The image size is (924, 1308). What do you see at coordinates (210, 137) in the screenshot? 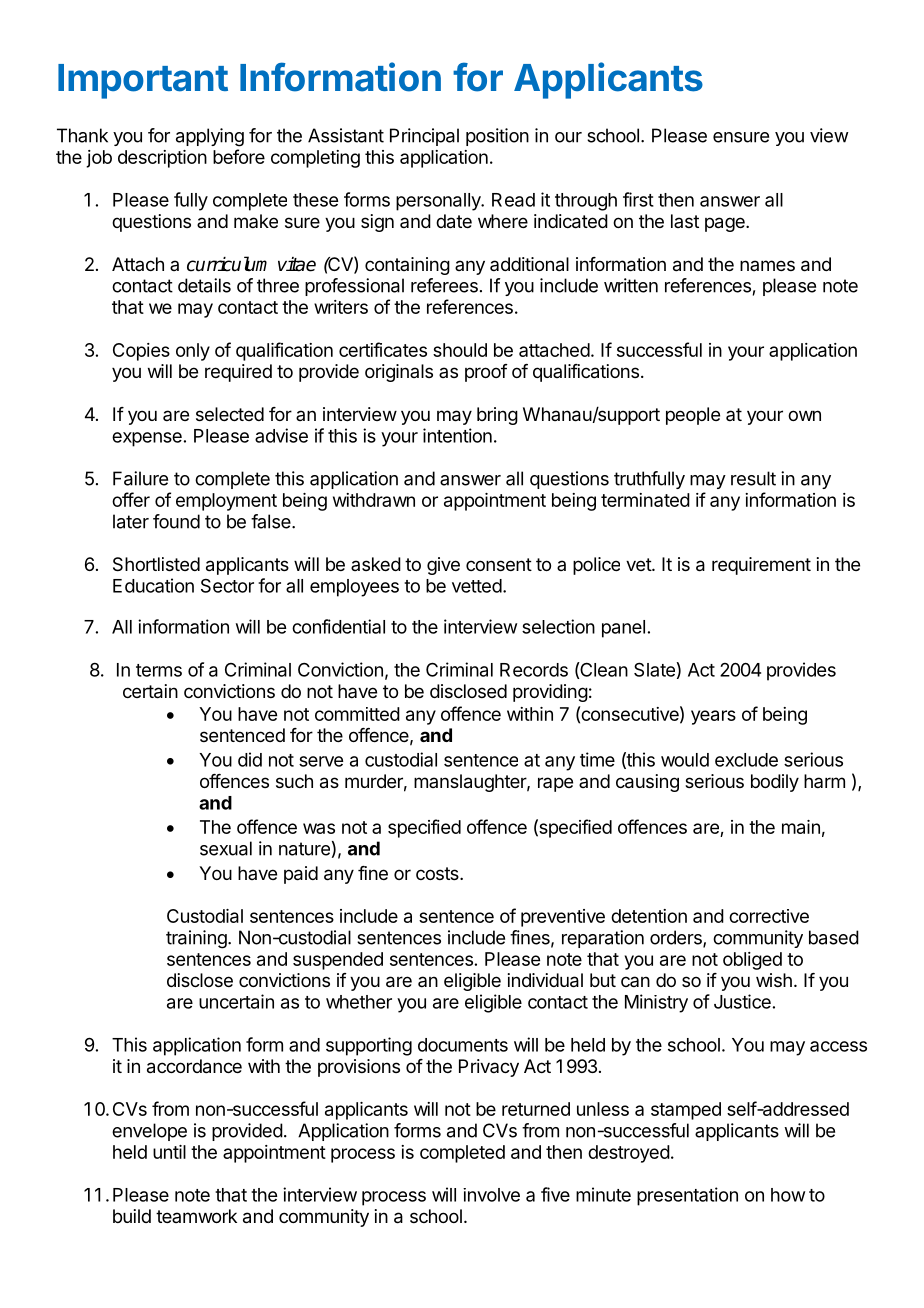
I see `applying` at bounding box center [210, 137].
